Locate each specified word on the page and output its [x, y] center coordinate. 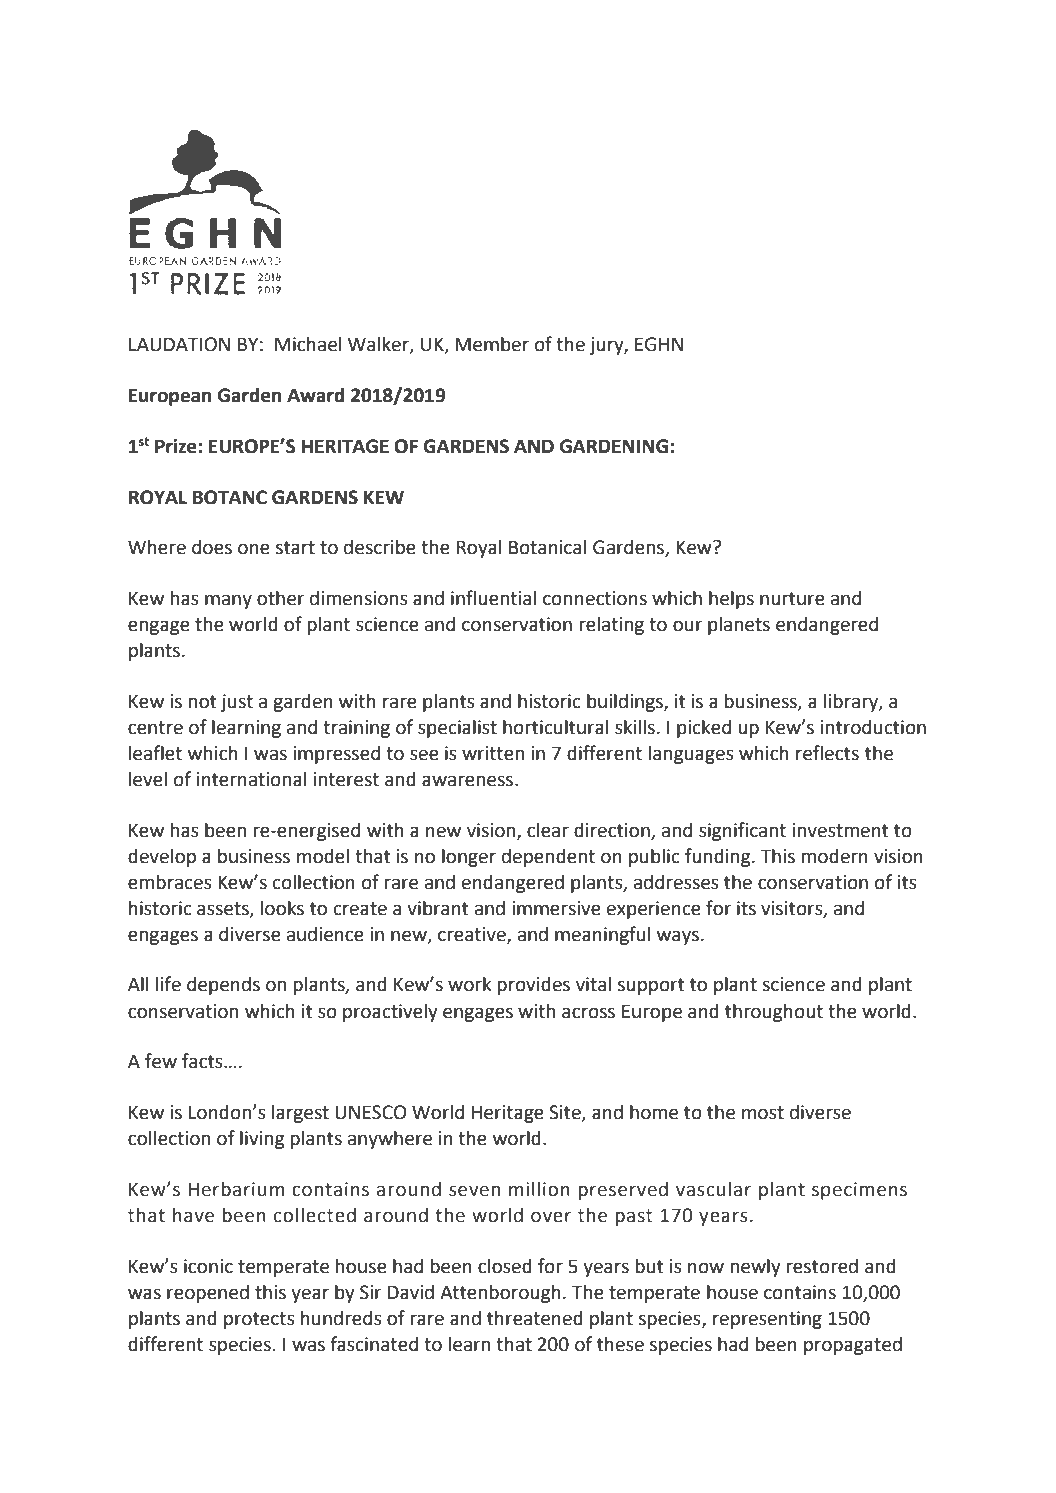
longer [469, 857]
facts [203, 1061]
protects [259, 1320]
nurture [792, 599]
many [228, 601]
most [763, 1113]
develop [162, 857]
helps [731, 599]
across [588, 1013]
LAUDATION [179, 344]
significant [742, 831]
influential [493, 598]
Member [492, 344]
